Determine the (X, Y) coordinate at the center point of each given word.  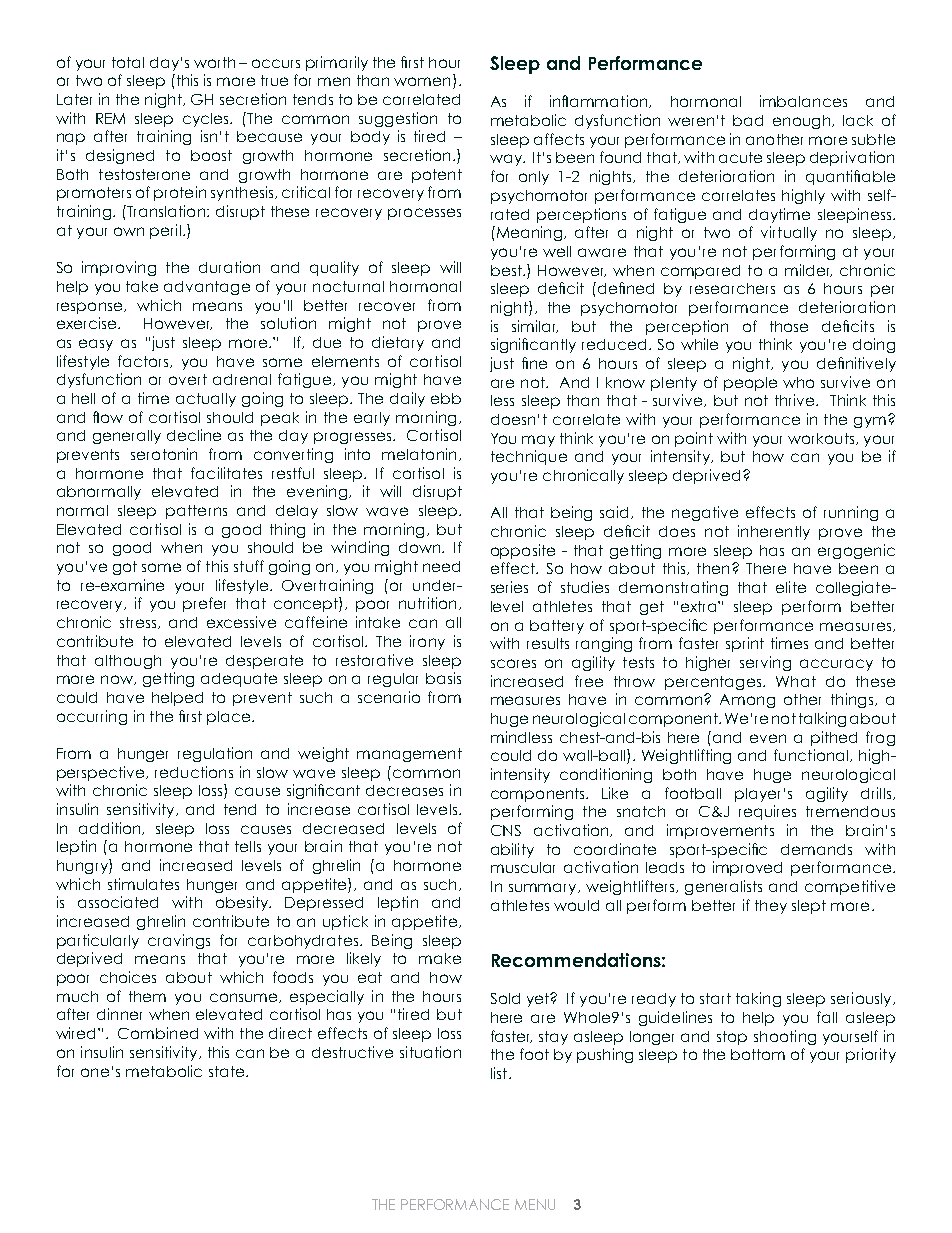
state (228, 1071)
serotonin (164, 454)
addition (111, 828)
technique (529, 457)
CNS (506, 830)
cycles (207, 120)
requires (767, 812)
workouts (822, 439)
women (422, 81)
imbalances (803, 101)
